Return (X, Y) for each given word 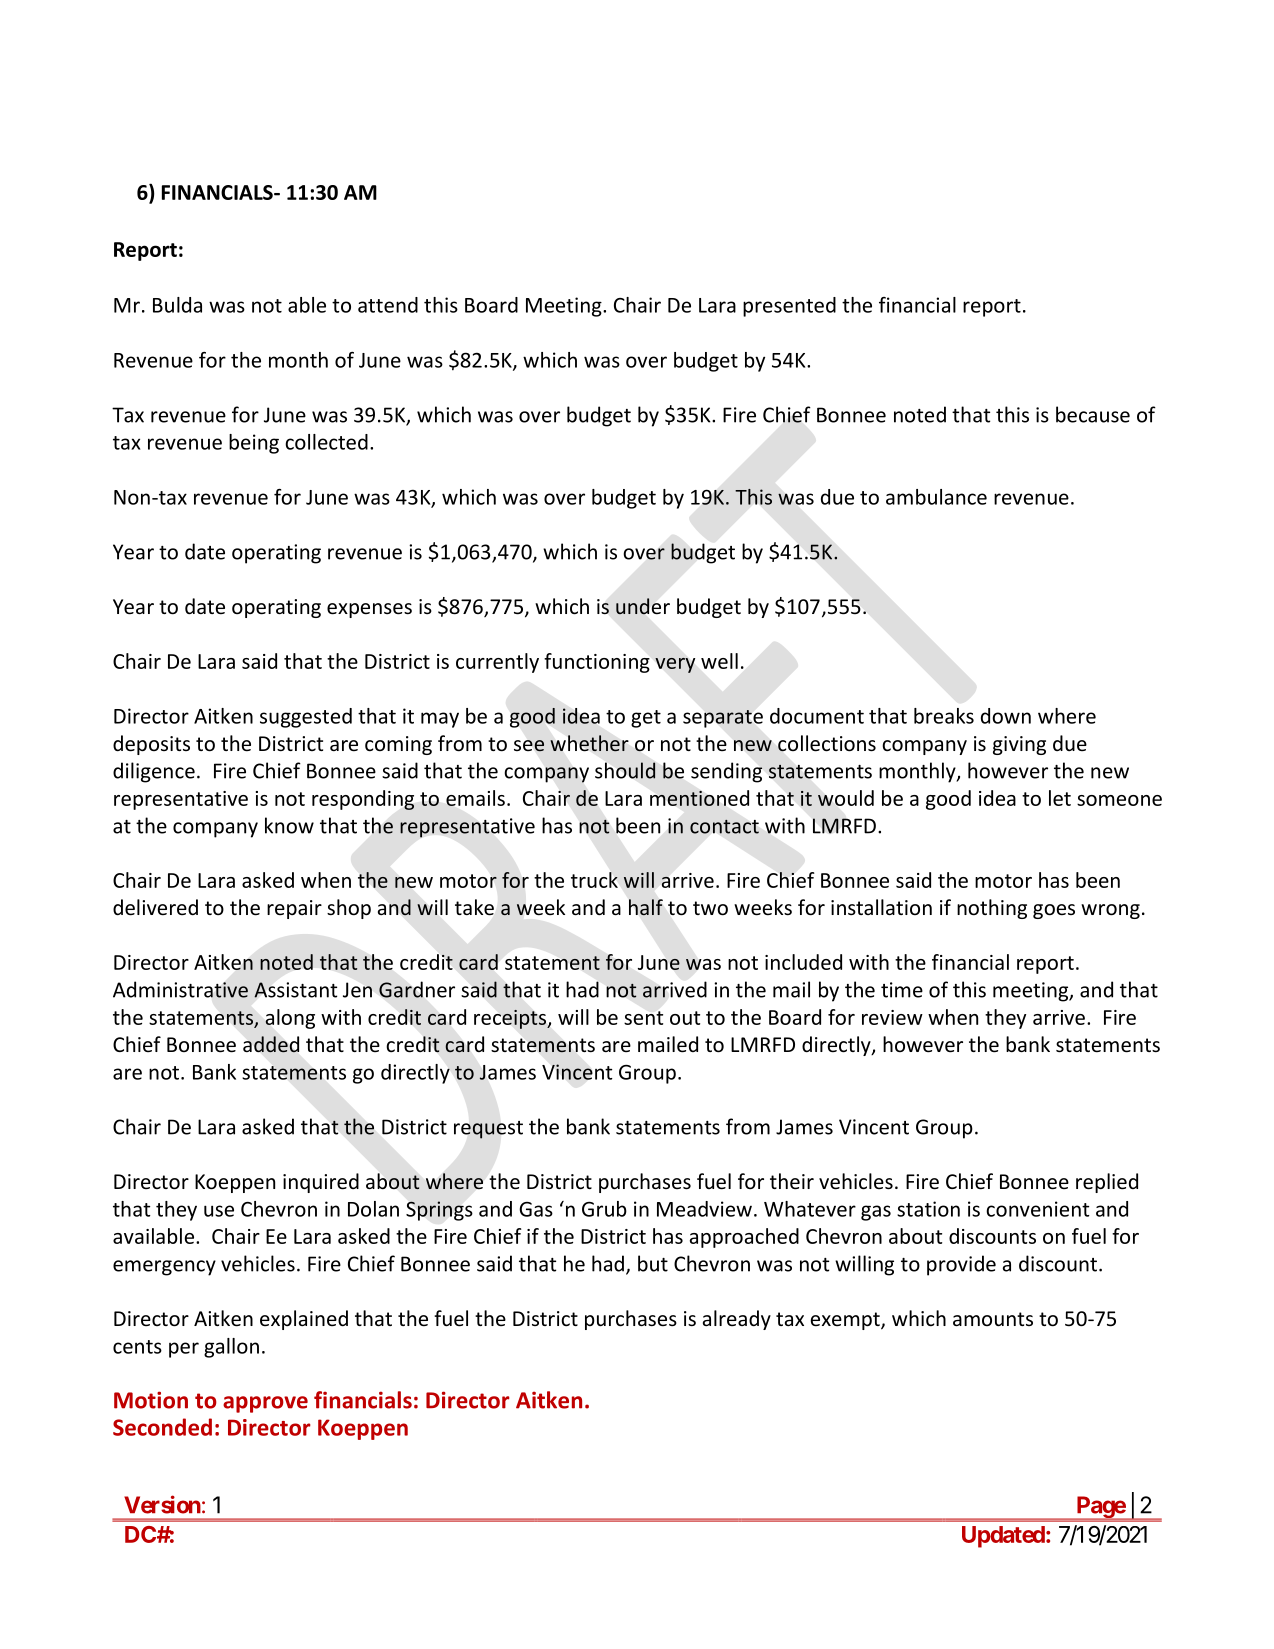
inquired (321, 1183)
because (1093, 414)
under (643, 606)
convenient (1038, 1209)
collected (326, 442)
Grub (604, 1209)
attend (388, 305)
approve (265, 1404)
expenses (369, 610)
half (646, 907)
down (1006, 716)
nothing (992, 909)
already (737, 1320)
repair (294, 909)
